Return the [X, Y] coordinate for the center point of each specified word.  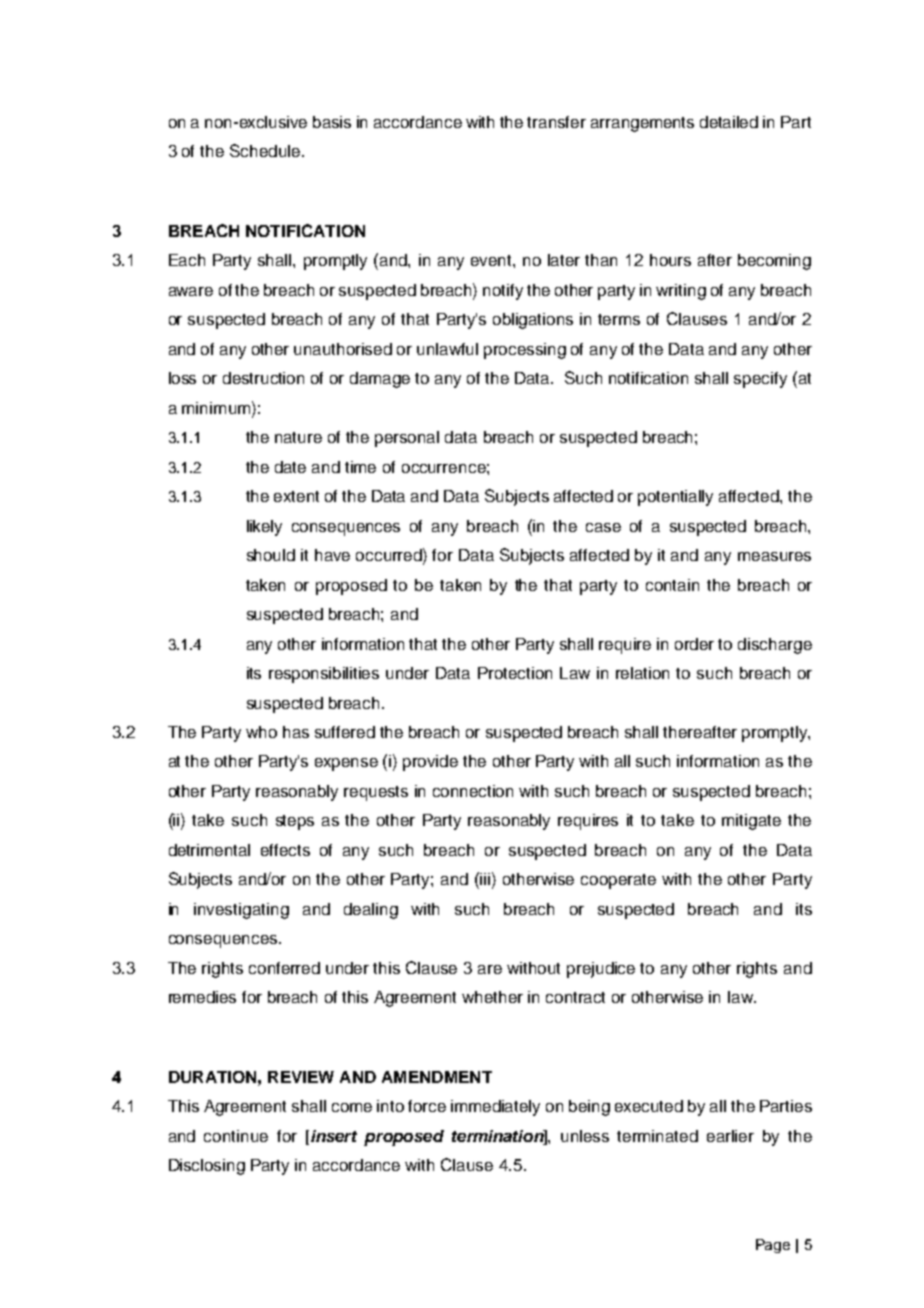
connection [473, 791]
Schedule [265, 150]
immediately [495, 1108]
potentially [675, 498]
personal [407, 439]
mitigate [751, 822]
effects [285, 850]
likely [264, 528]
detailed [729, 122]
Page [773, 1246]
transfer [556, 122]
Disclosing [207, 1167]
